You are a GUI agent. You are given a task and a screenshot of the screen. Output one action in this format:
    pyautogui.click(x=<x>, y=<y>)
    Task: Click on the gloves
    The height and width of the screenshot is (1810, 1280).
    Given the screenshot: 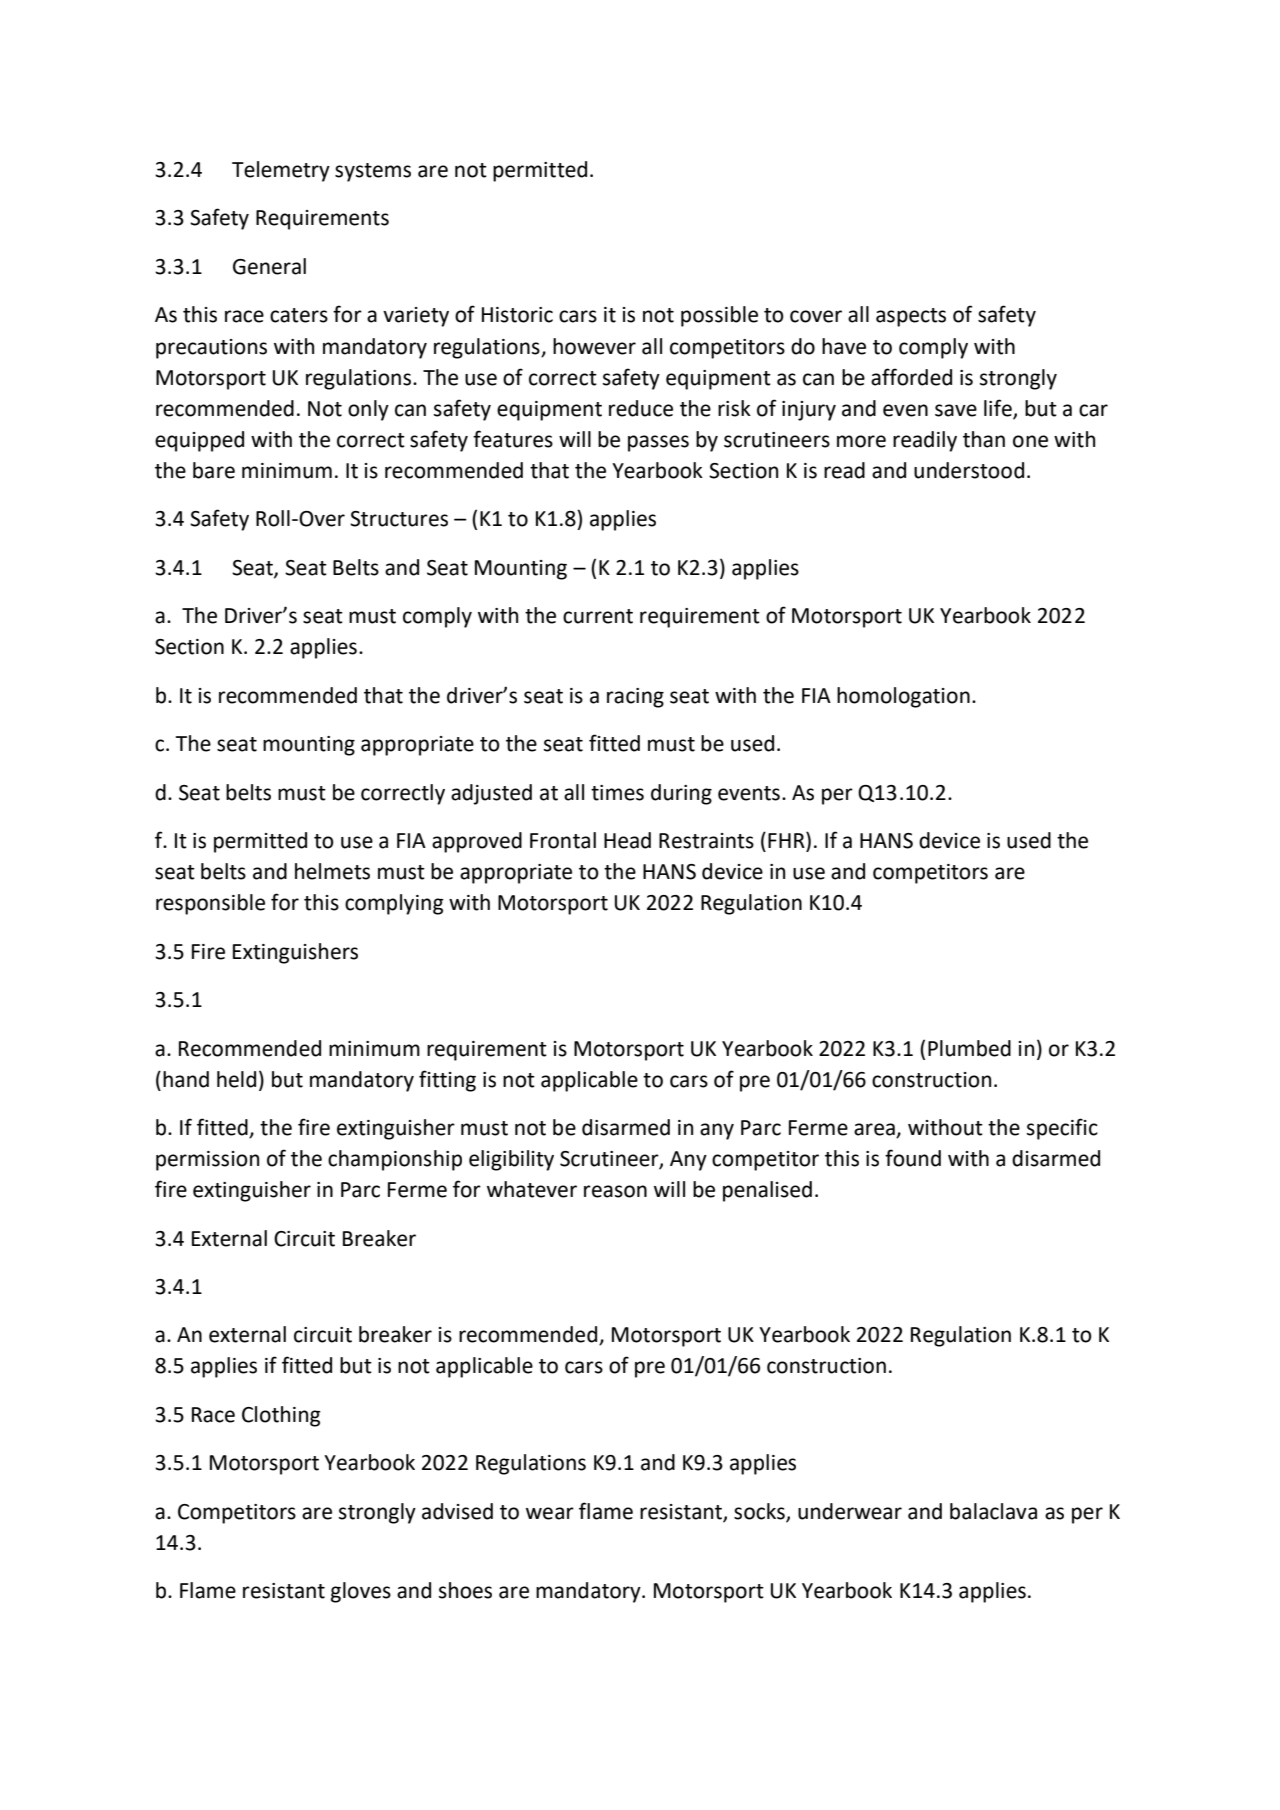 What is the action you would take?
    pyautogui.click(x=361, y=1592)
